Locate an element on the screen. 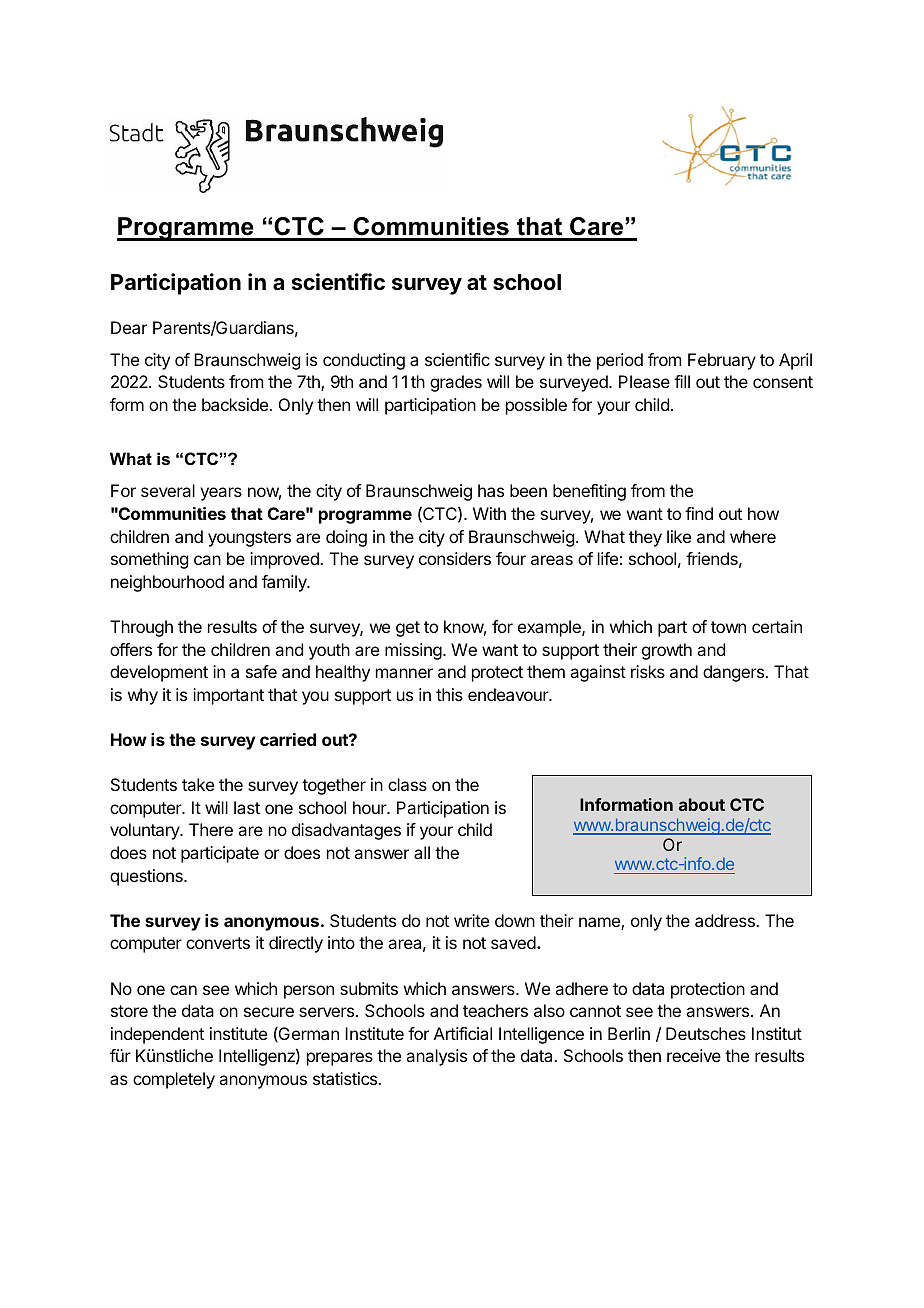  Dear is located at coordinates (129, 327).
